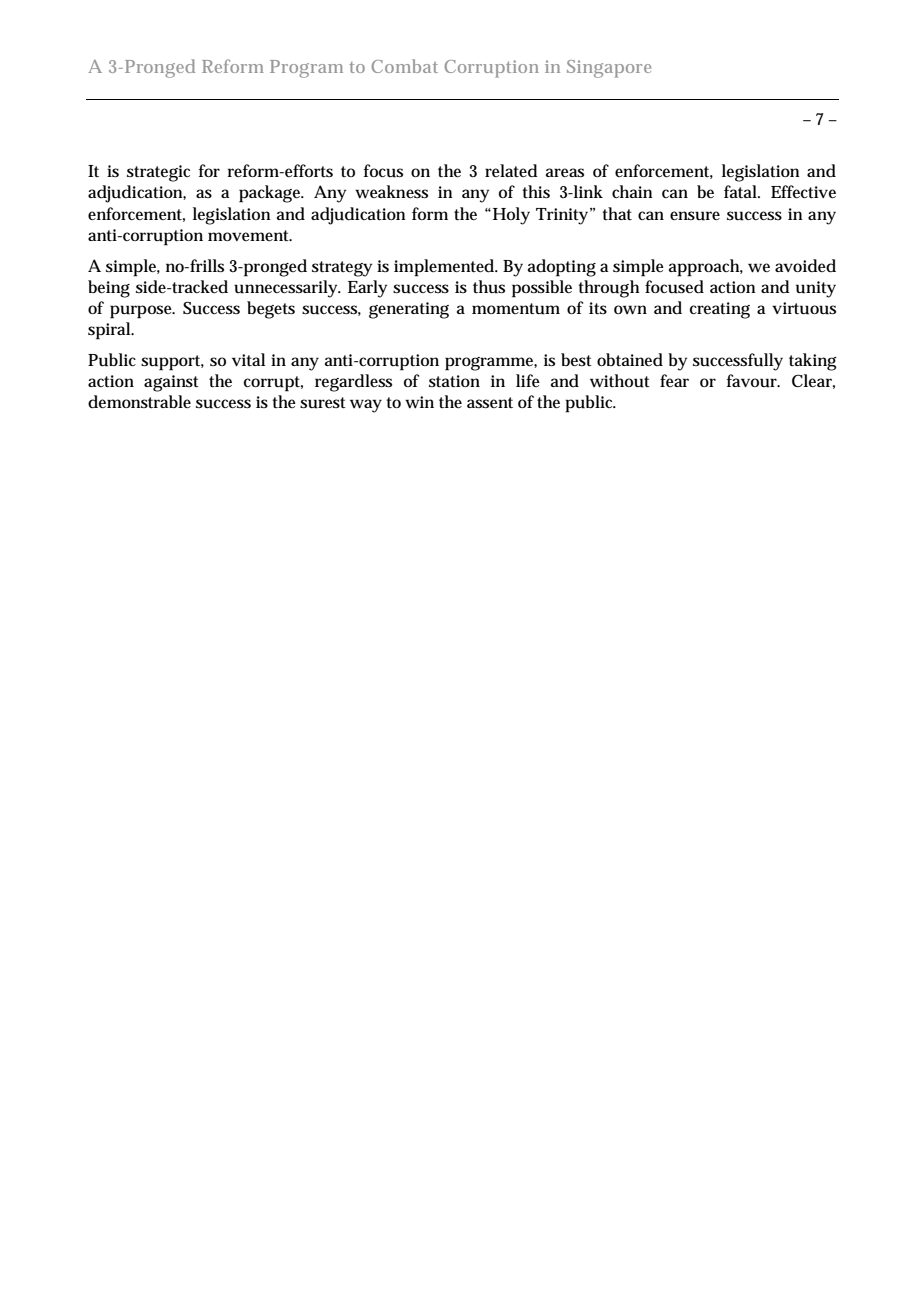  Describe the element at coordinates (171, 383) in the screenshot. I see `against` at that location.
